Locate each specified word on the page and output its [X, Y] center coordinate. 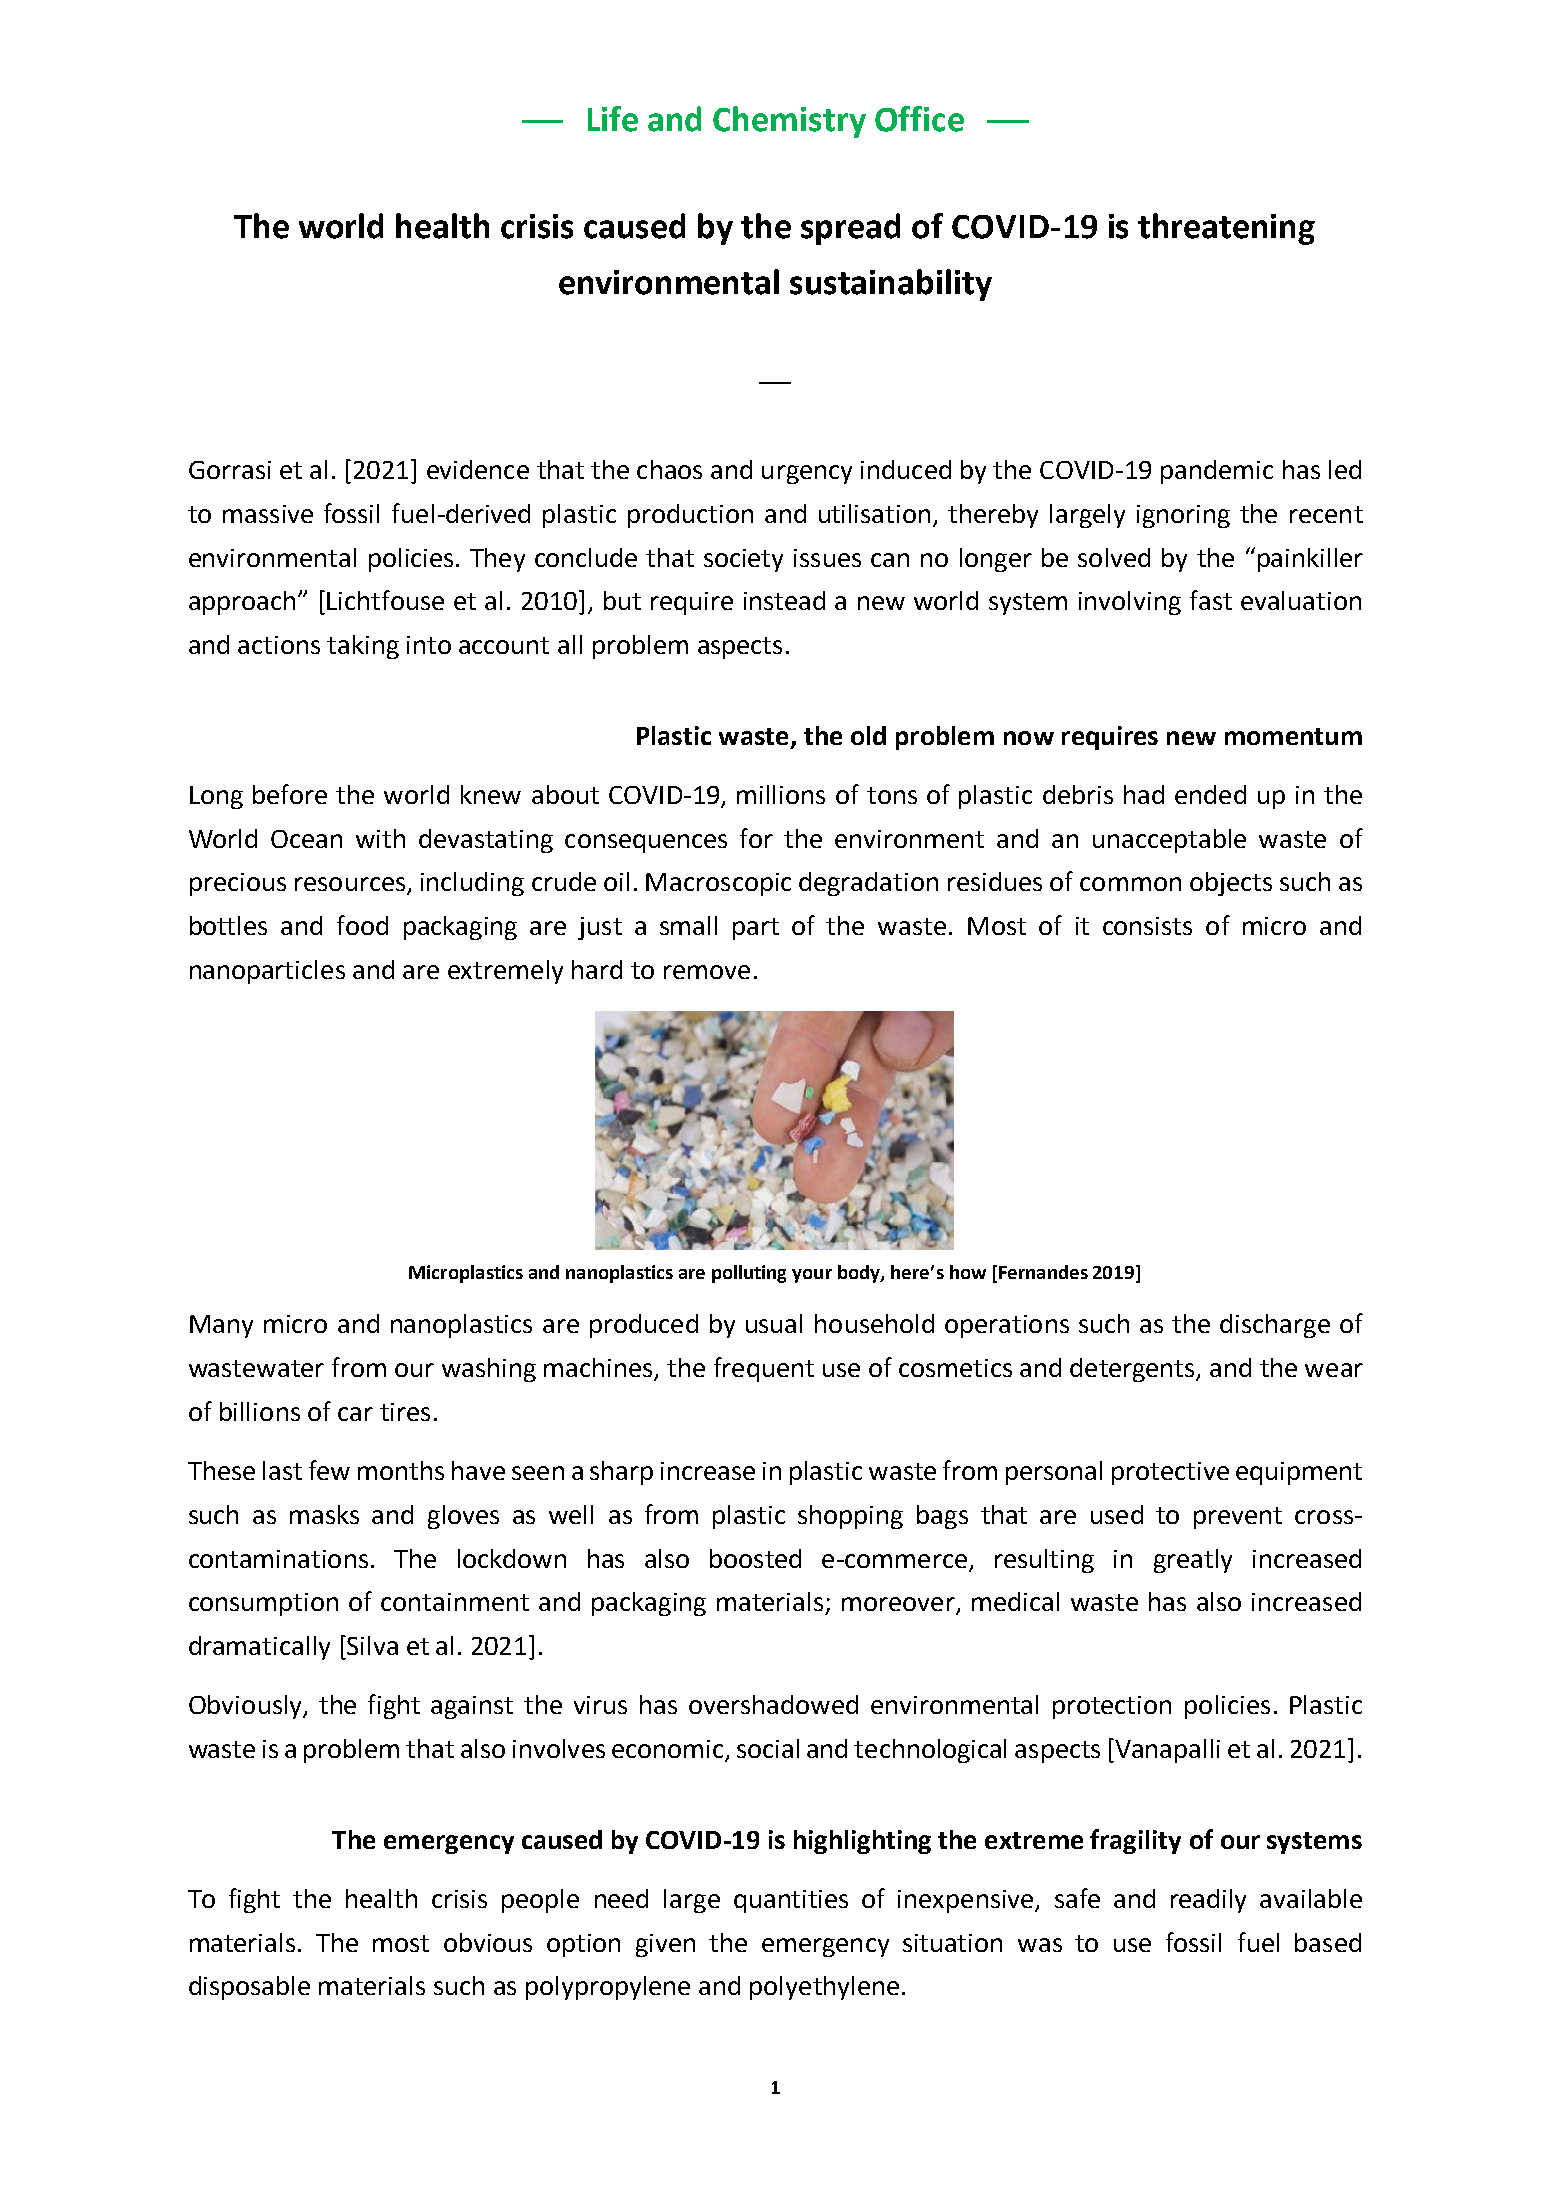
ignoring [1183, 516]
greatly [1193, 1561]
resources [350, 884]
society [743, 560]
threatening [1226, 229]
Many [221, 1326]
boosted [755, 1558]
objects [1231, 884]
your [812, 1276]
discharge [1275, 1326]
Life [613, 119]
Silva [371, 1645]
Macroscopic [718, 884]
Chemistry [789, 122]
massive [268, 514]
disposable [249, 1988]
